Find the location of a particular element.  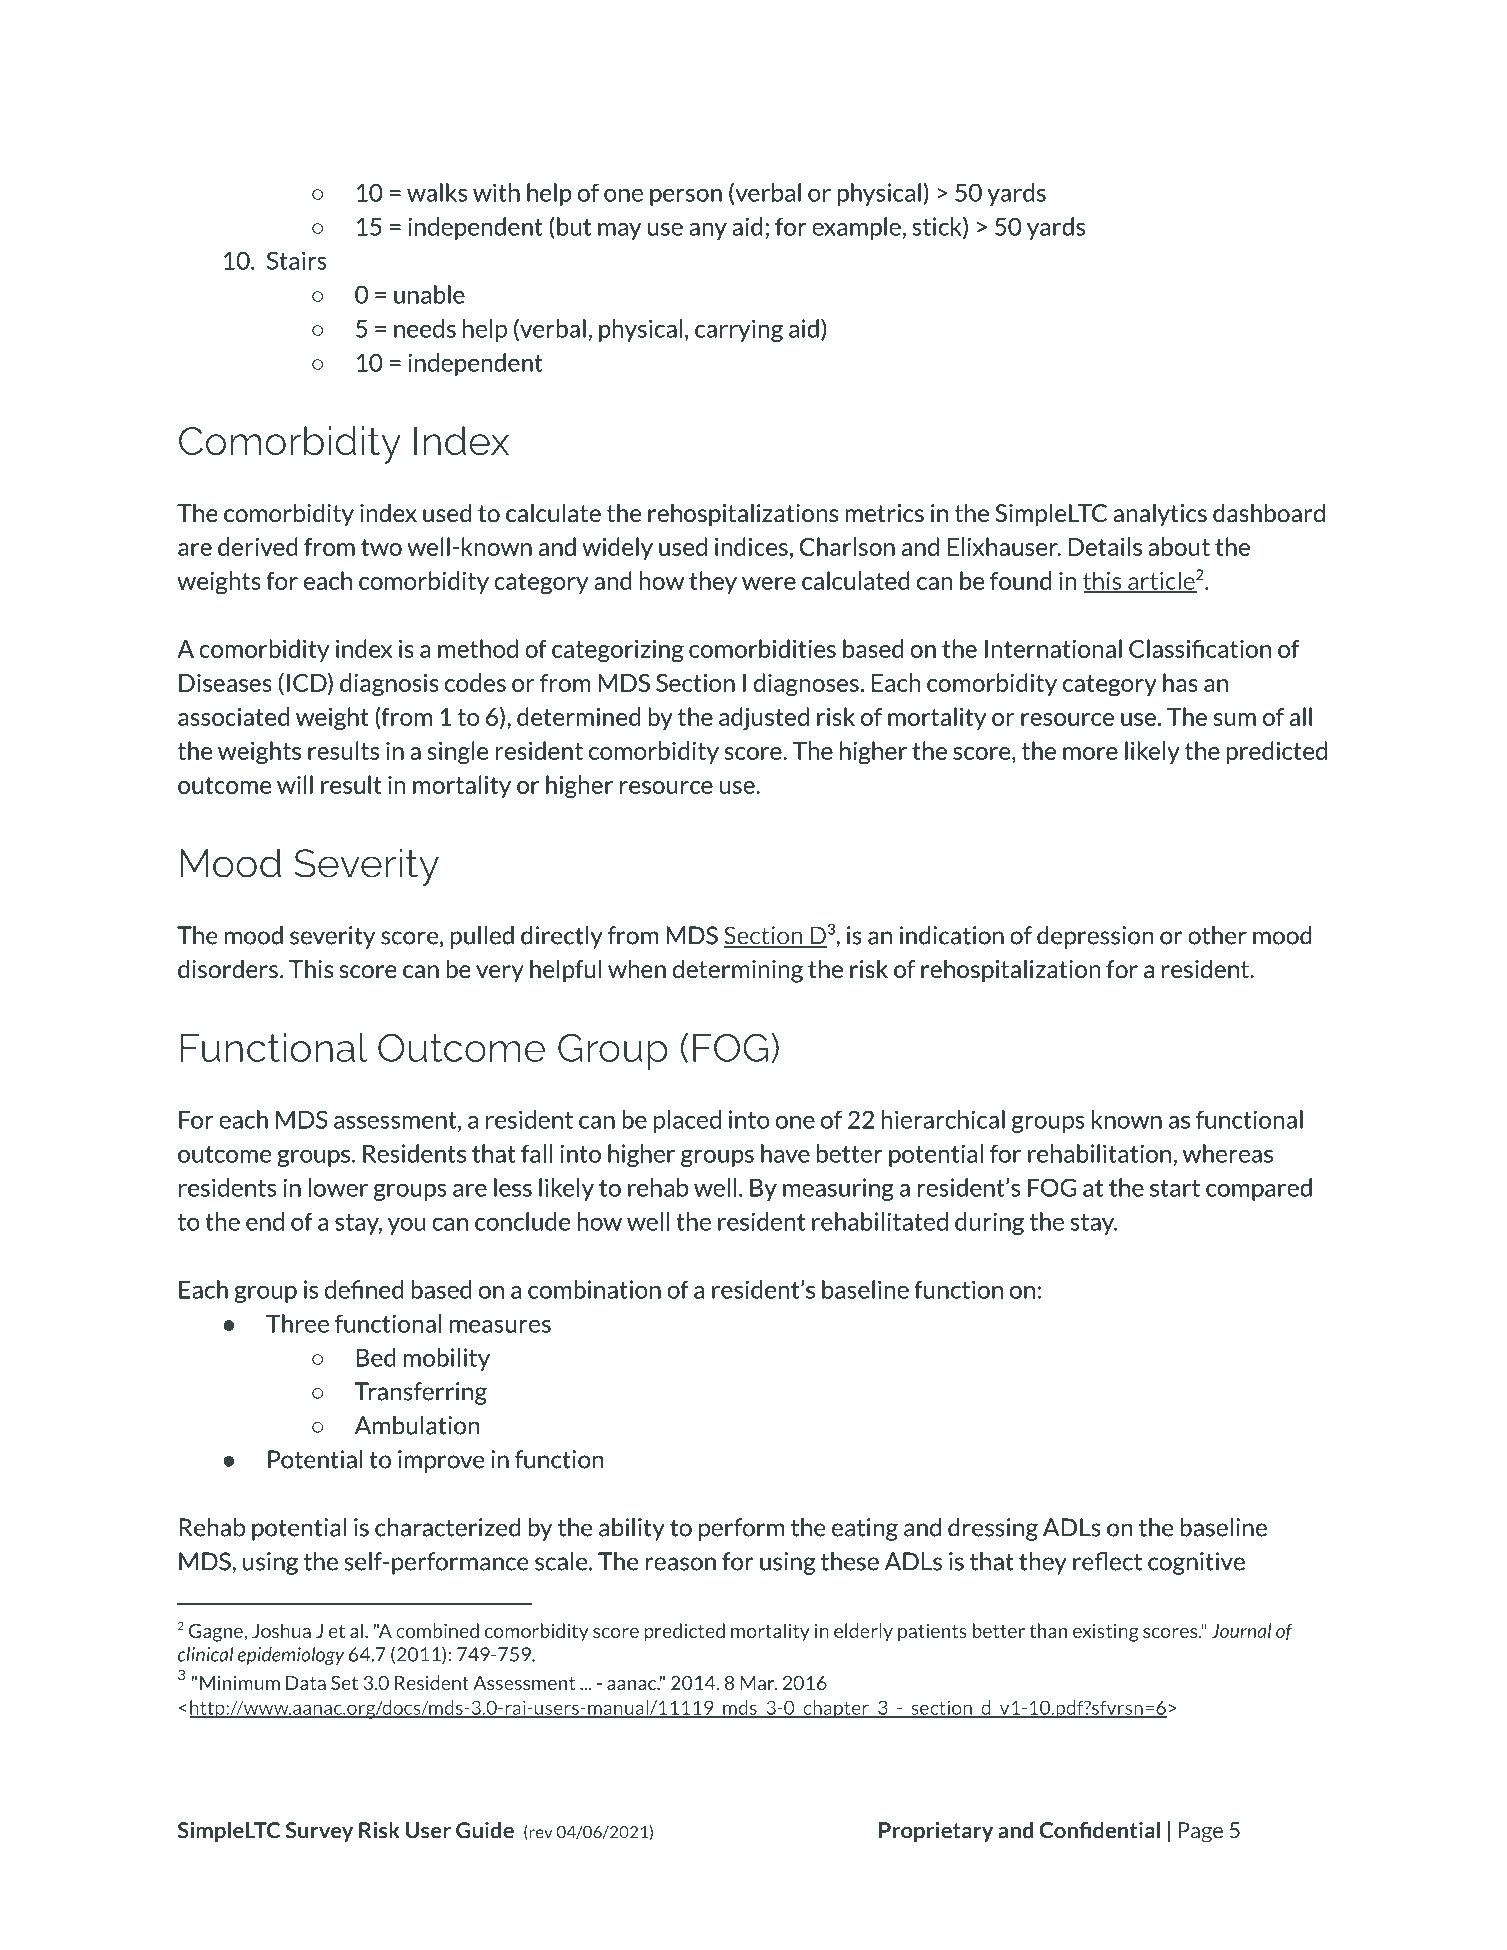

Mar is located at coordinates (758, 1683).
